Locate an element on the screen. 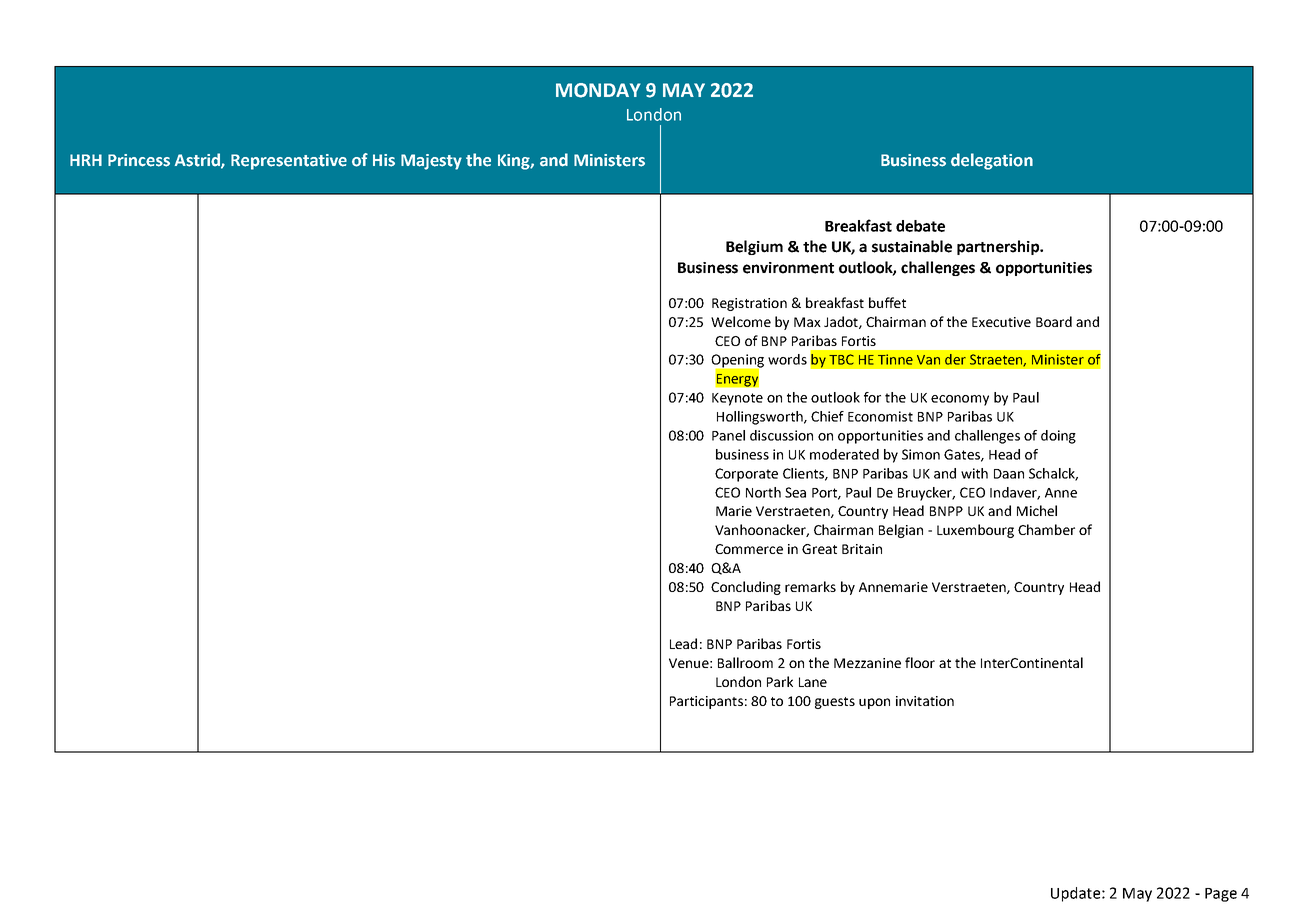 The image size is (1308, 924). invitation is located at coordinates (925, 701).
